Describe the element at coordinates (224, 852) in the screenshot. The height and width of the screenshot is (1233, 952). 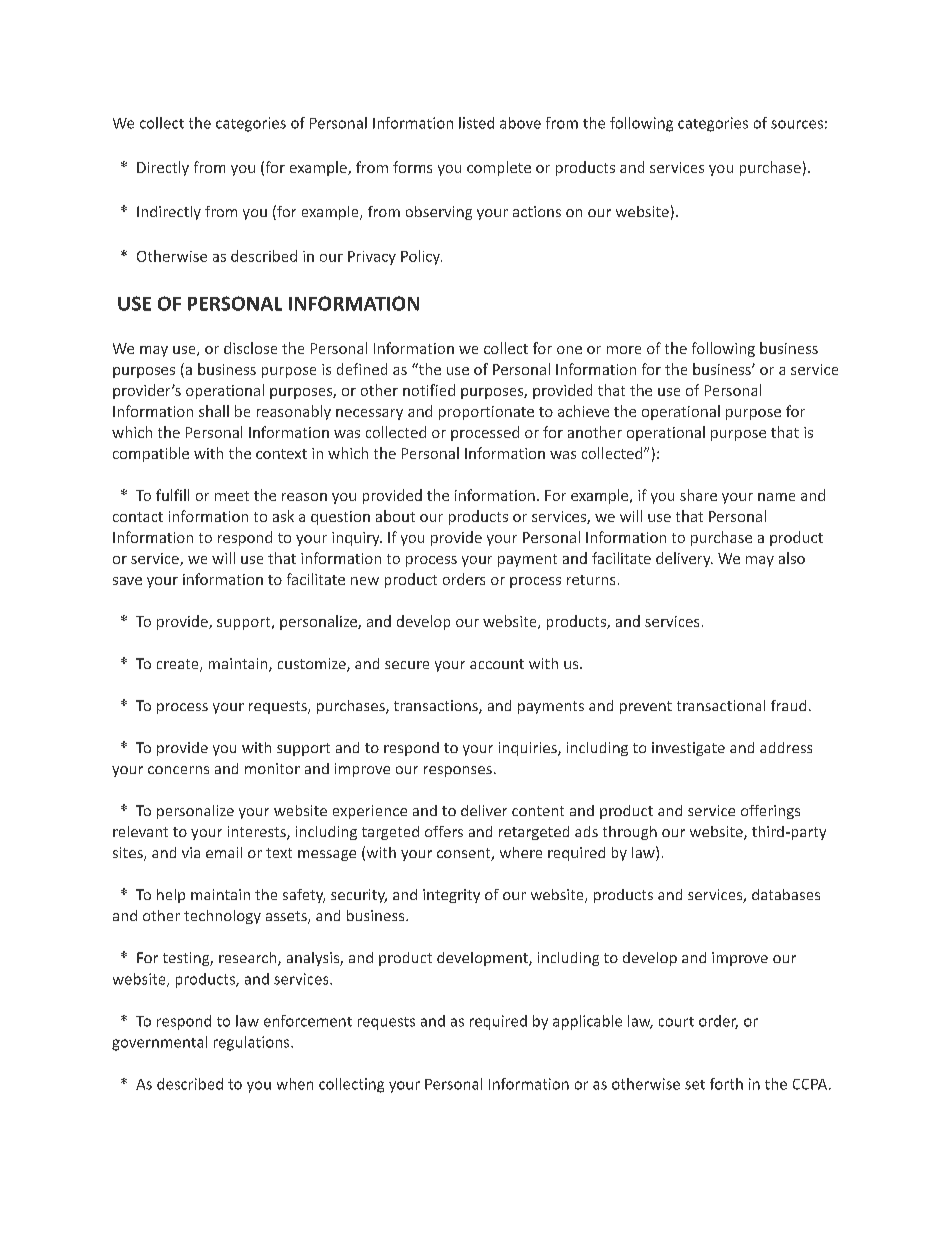
I see `email` at that location.
